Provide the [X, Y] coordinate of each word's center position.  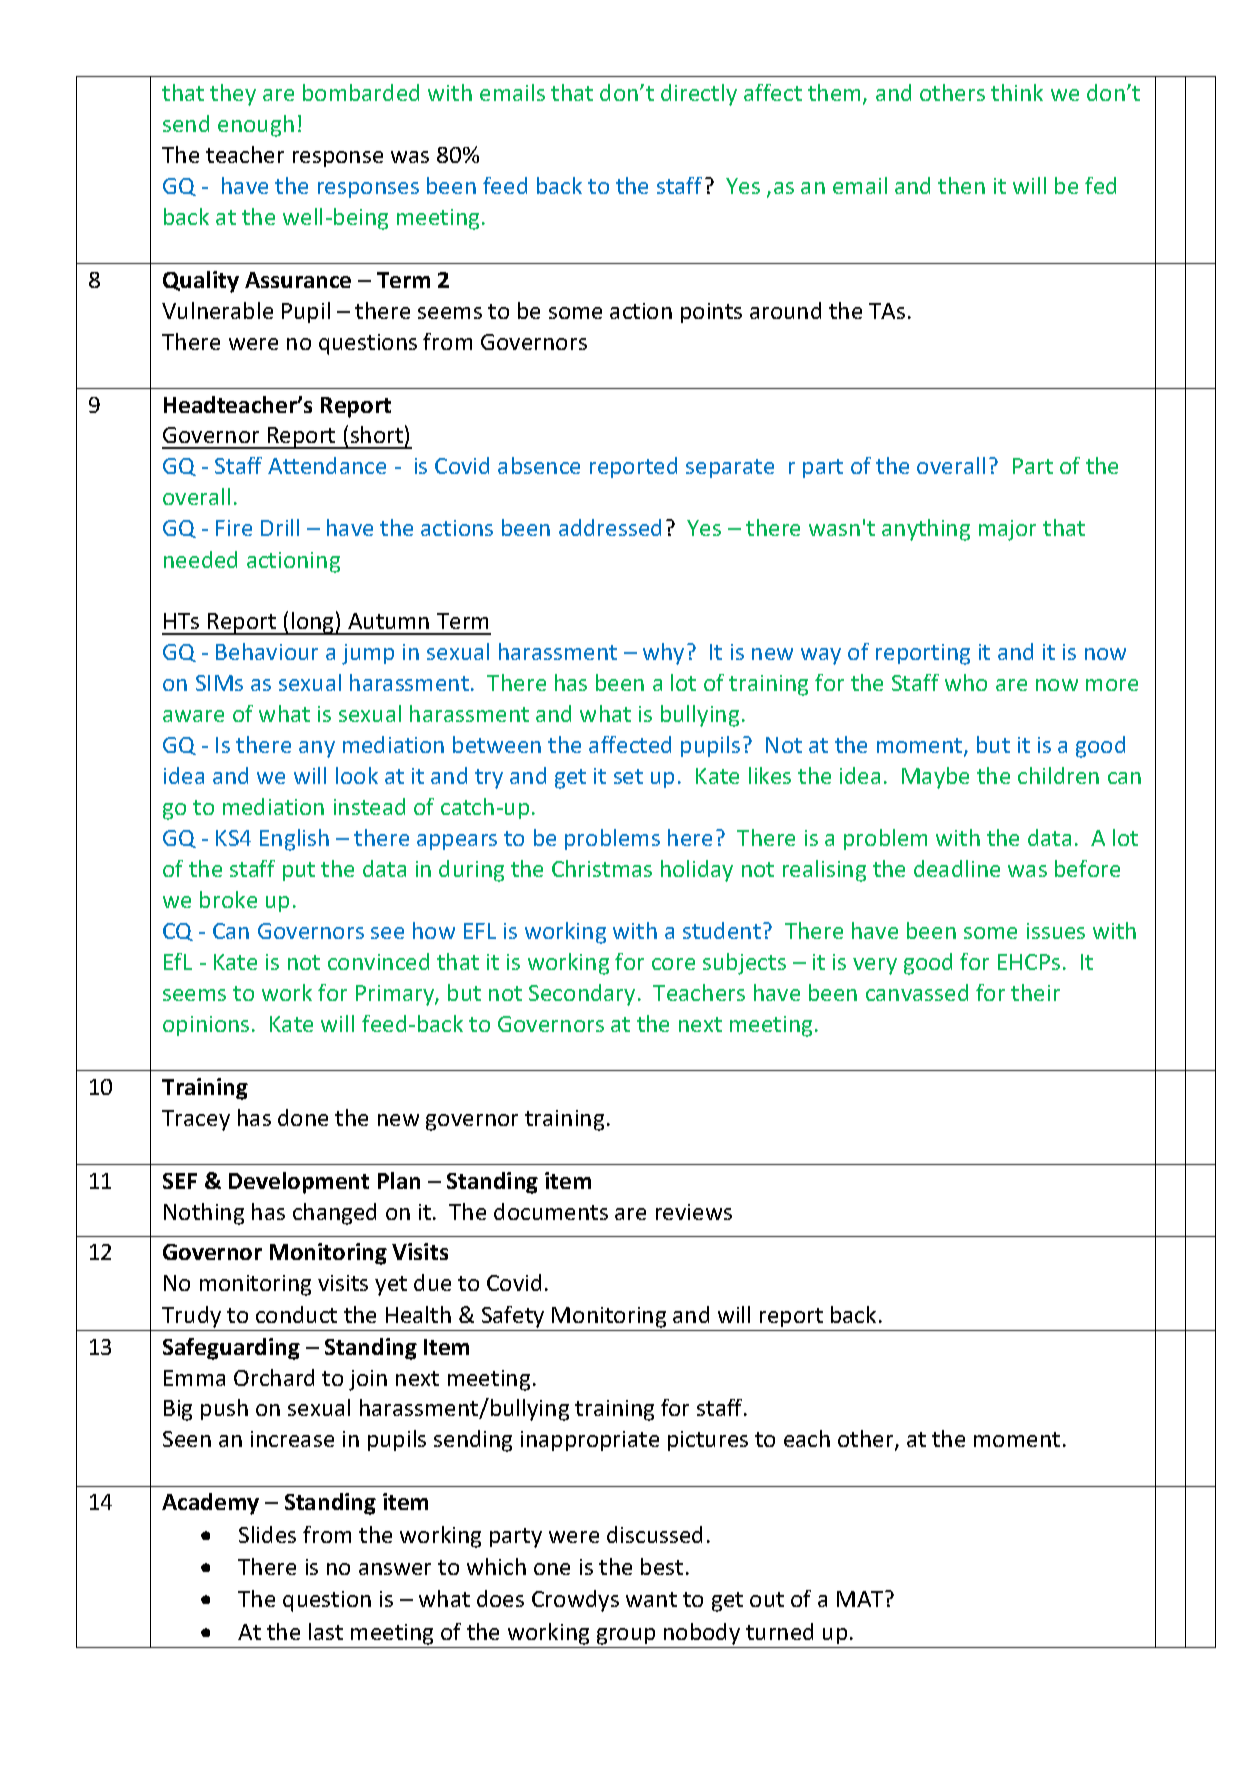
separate [730, 468]
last [326, 1631]
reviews [694, 1212]
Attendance [327, 465]
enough [256, 126]
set [628, 776]
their [1035, 992]
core [673, 964]
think [1017, 92]
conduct [296, 1314]
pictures [708, 1441]
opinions [206, 1026]
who [966, 682]
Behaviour [267, 651]
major [1007, 530]
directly [699, 95]
